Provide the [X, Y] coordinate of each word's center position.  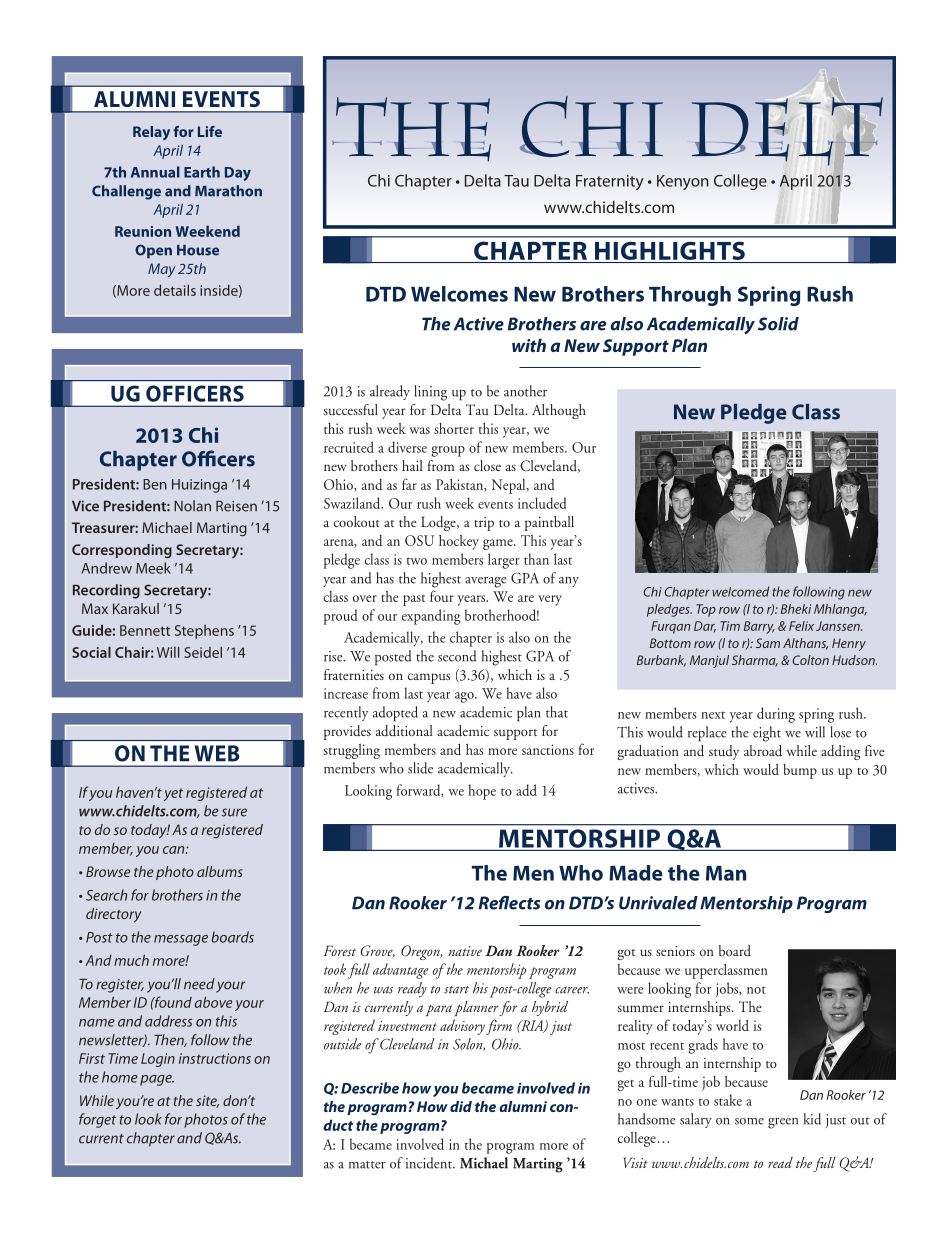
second [457, 656]
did [461, 1106]
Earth [202, 172]
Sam [768, 643]
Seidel [203, 652]
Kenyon [683, 182]
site [207, 1101]
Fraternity [609, 182]
